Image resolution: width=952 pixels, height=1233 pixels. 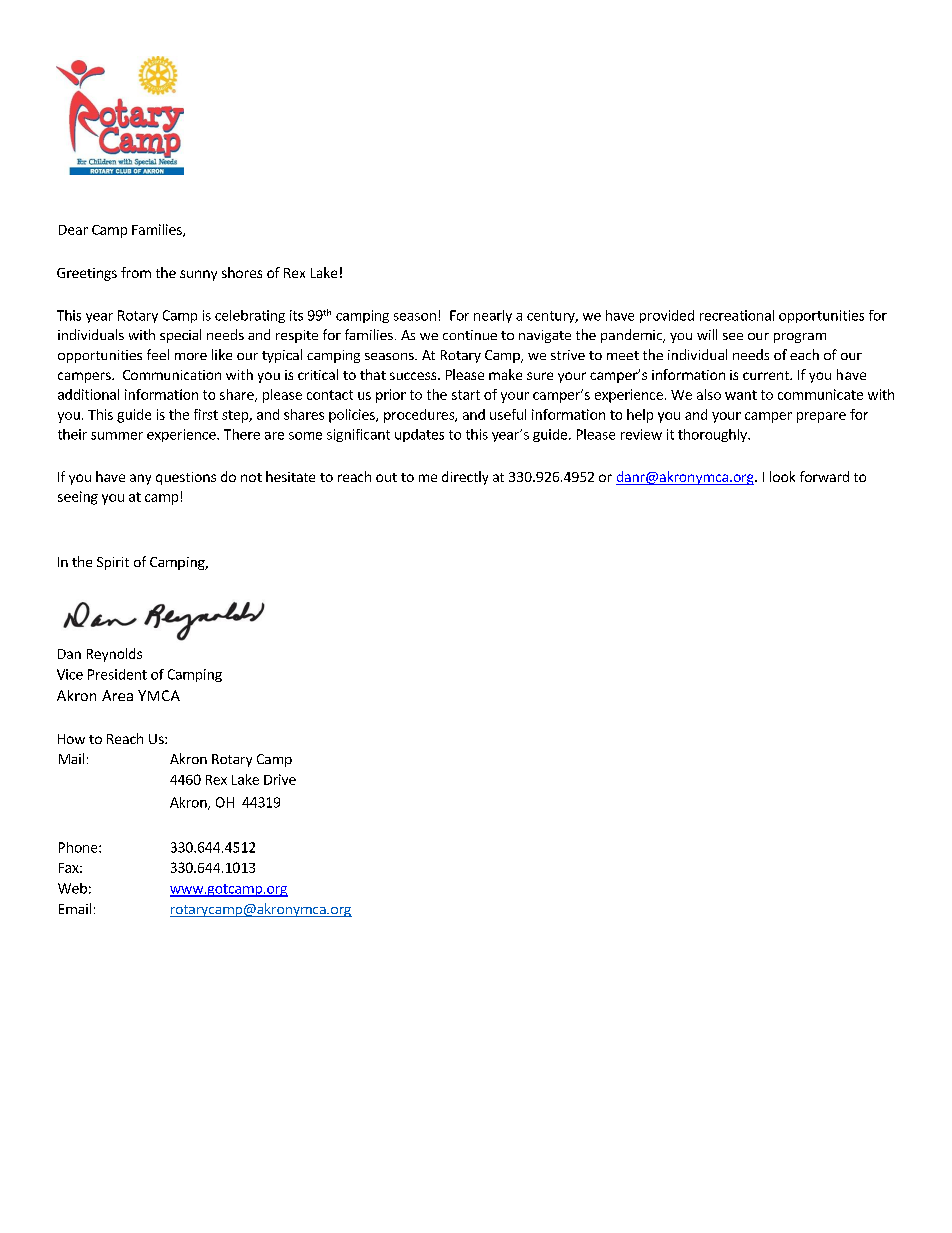 What do you see at coordinates (280, 779) in the screenshot?
I see `Drive` at bounding box center [280, 779].
